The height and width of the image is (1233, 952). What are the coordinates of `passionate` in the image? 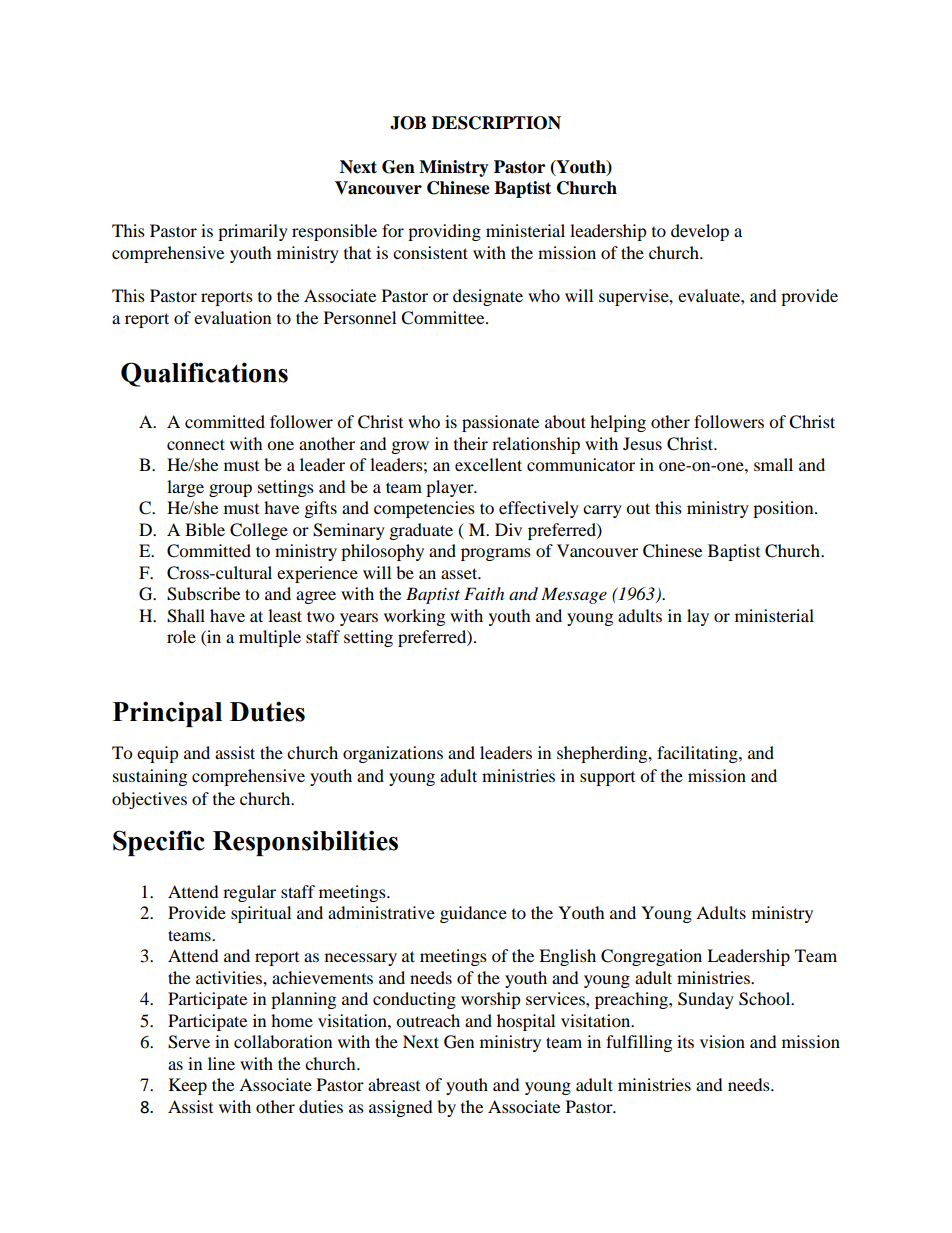 It's located at (500, 423).
